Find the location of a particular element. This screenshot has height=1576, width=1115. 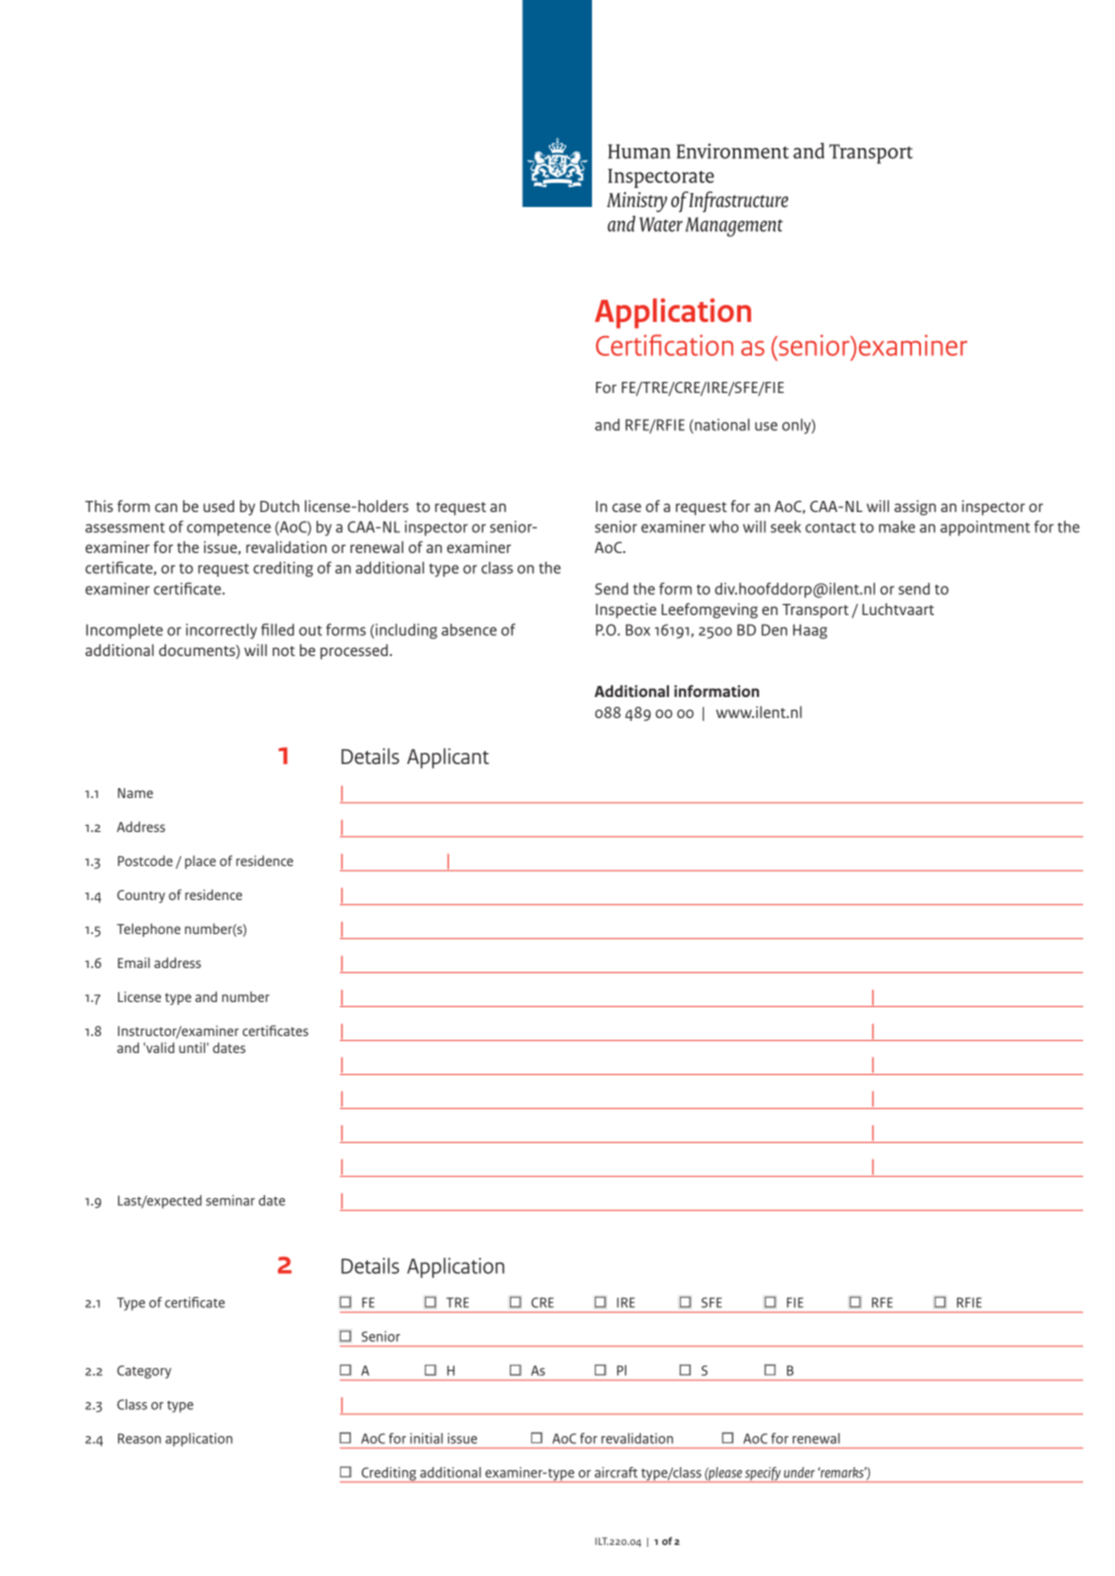

Applicant is located at coordinates (448, 758).
